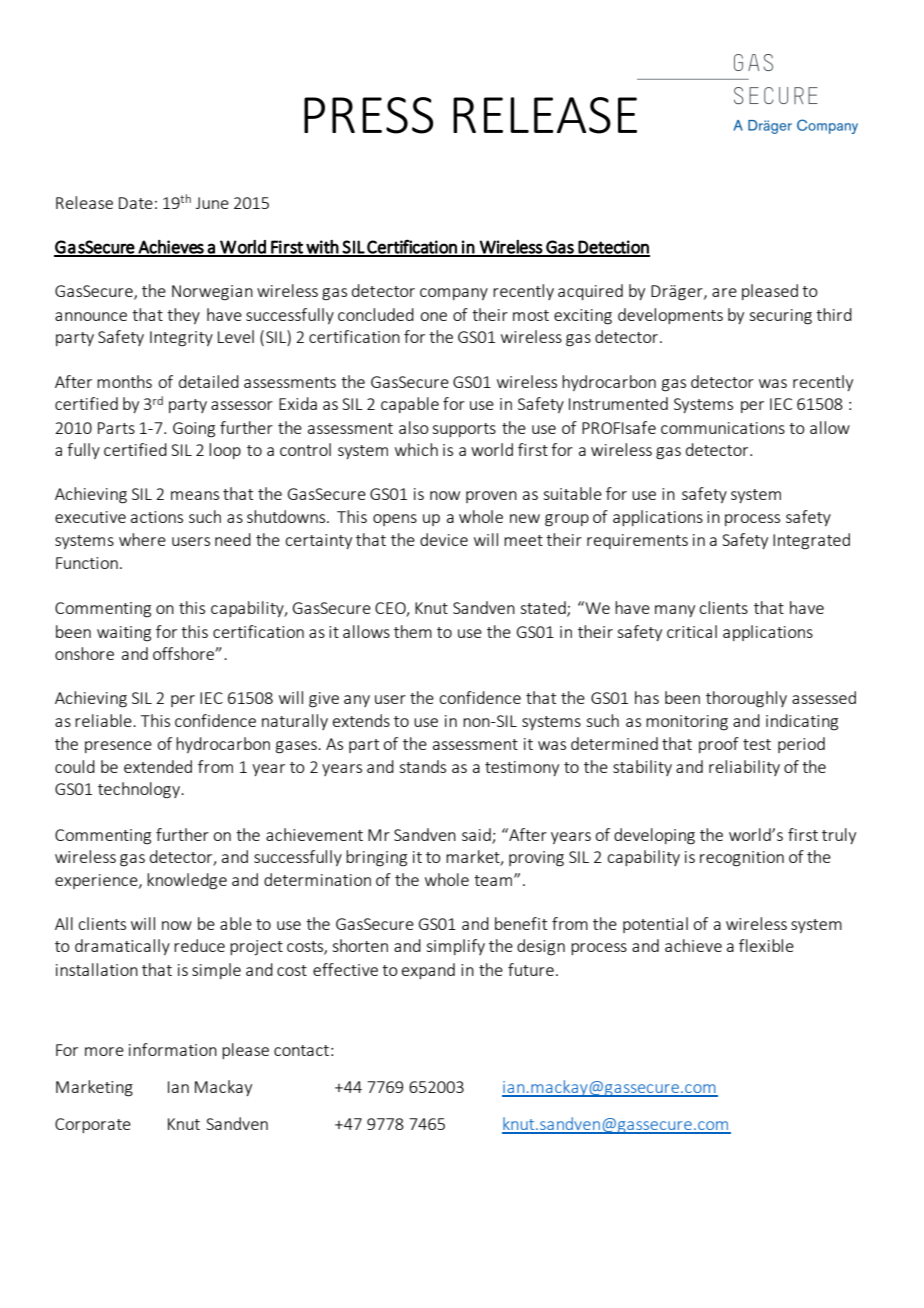 The width and height of the screenshot is (924, 1308). What do you see at coordinates (173, 1049) in the screenshot?
I see `information` at bounding box center [173, 1049].
